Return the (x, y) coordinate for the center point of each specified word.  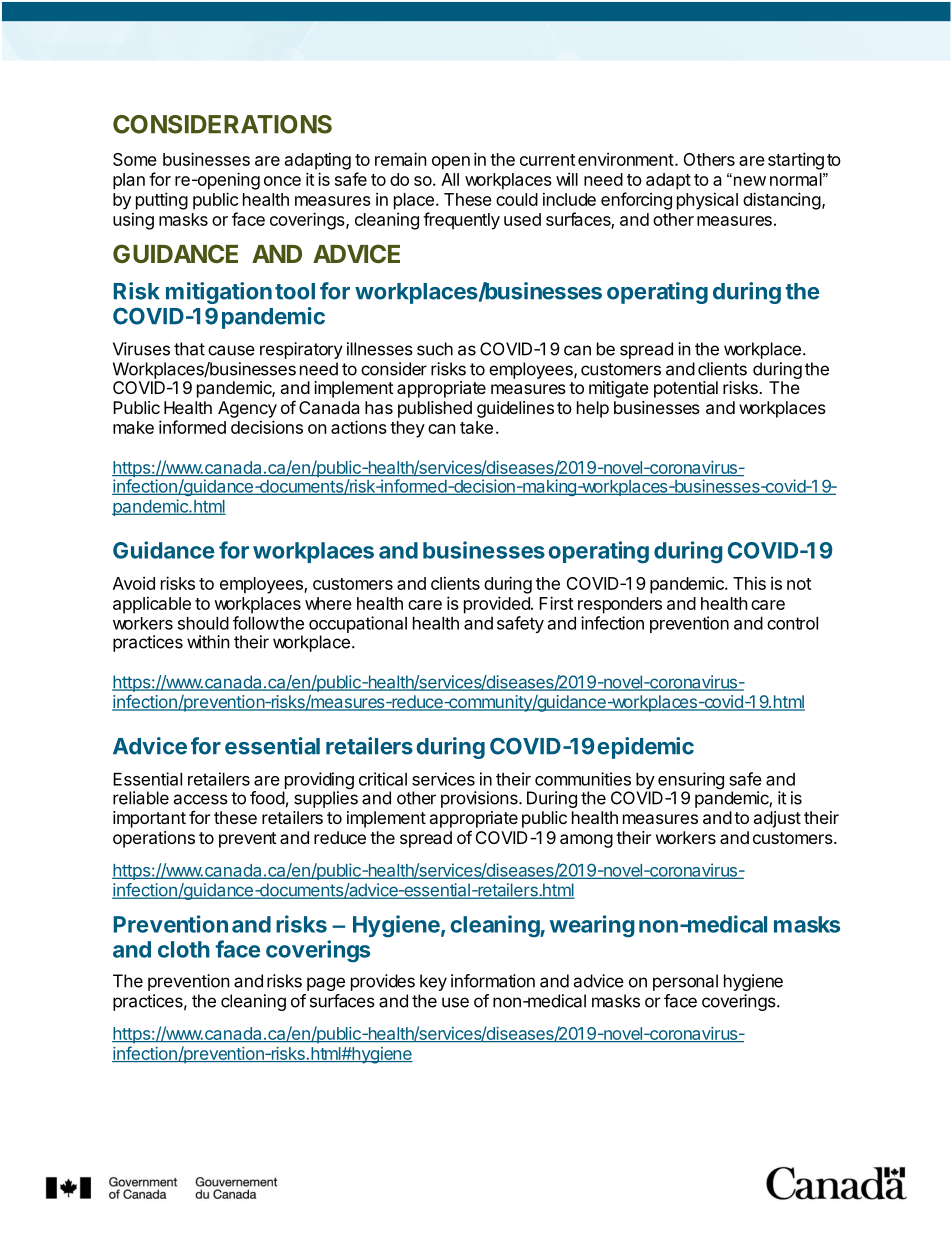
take (476, 427)
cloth (184, 949)
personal (685, 982)
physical (707, 201)
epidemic (645, 748)
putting (162, 201)
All (450, 179)
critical (383, 779)
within (208, 642)
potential (686, 389)
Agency (247, 409)
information (493, 981)
